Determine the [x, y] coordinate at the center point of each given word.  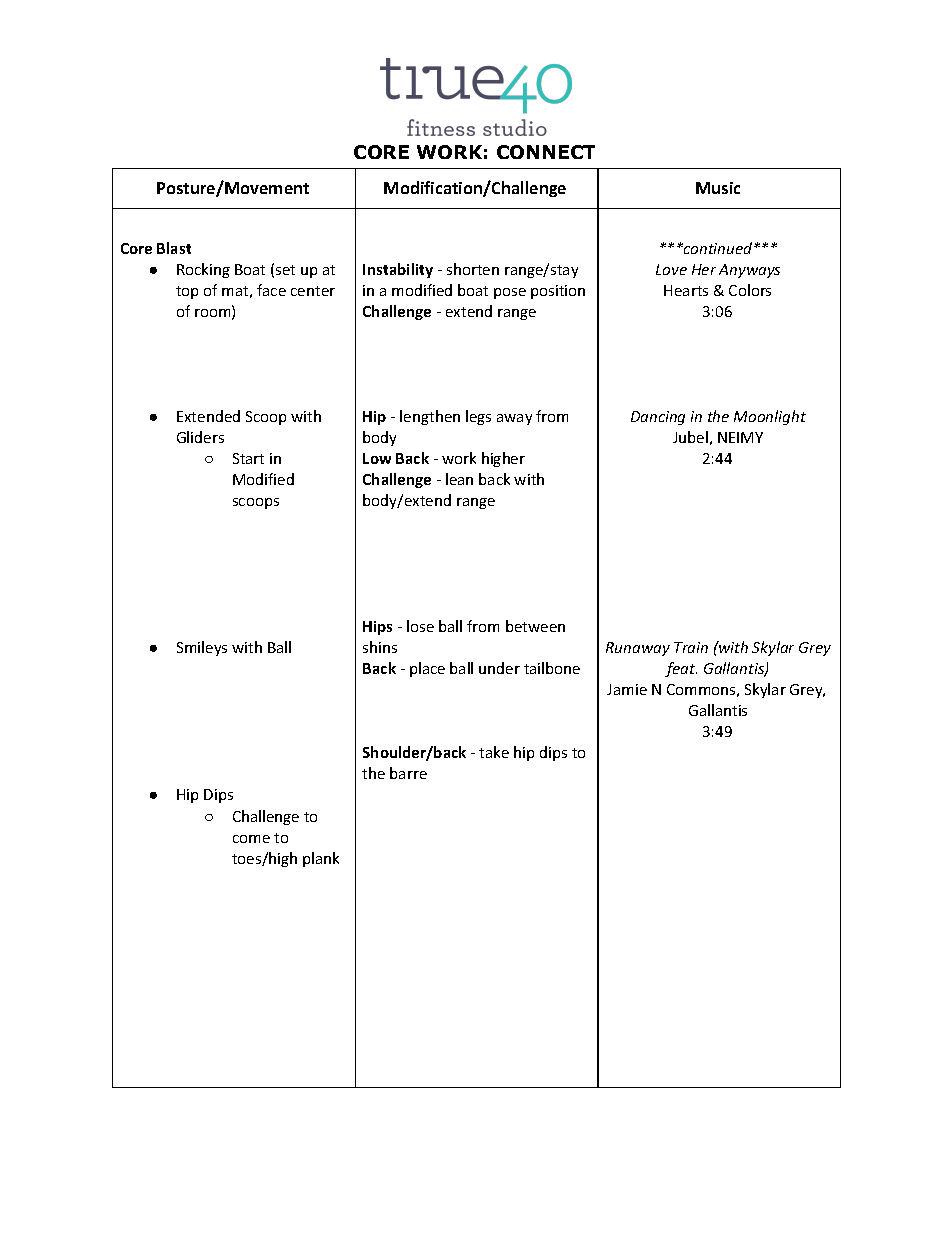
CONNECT [546, 152]
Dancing [658, 418]
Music [718, 188]
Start [248, 458]
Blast [174, 248]
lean [459, 479]
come [251, 839]
